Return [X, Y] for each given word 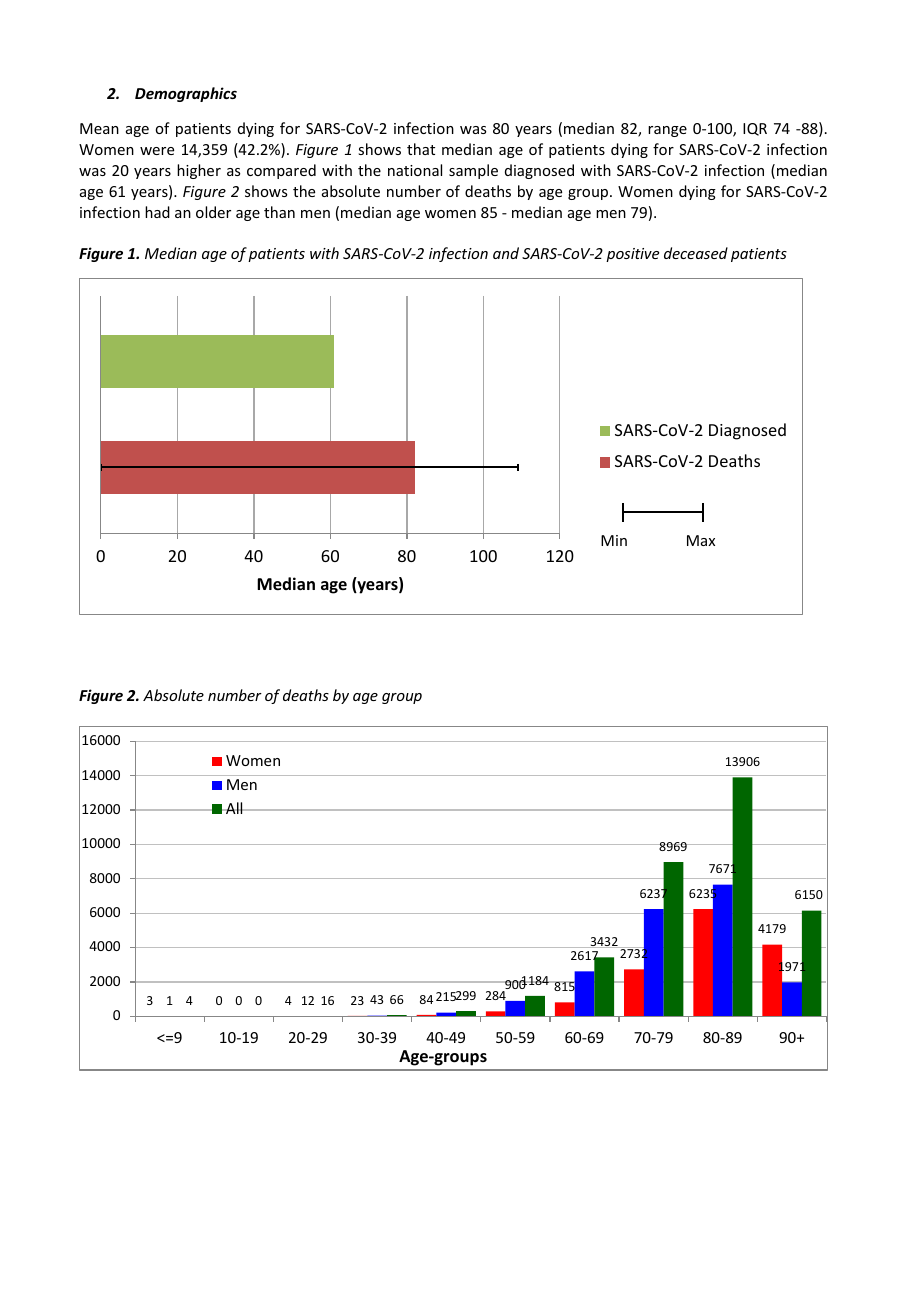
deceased [696, 253]
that [421, 149]
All [234, 808]
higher [199, 171]
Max [701, 540]
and [506, 253]
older [213, 212]
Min [614, 540]
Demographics [186, 94]
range [667, 131]
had [157, 212]
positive [632, 255]
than [279, 212]
